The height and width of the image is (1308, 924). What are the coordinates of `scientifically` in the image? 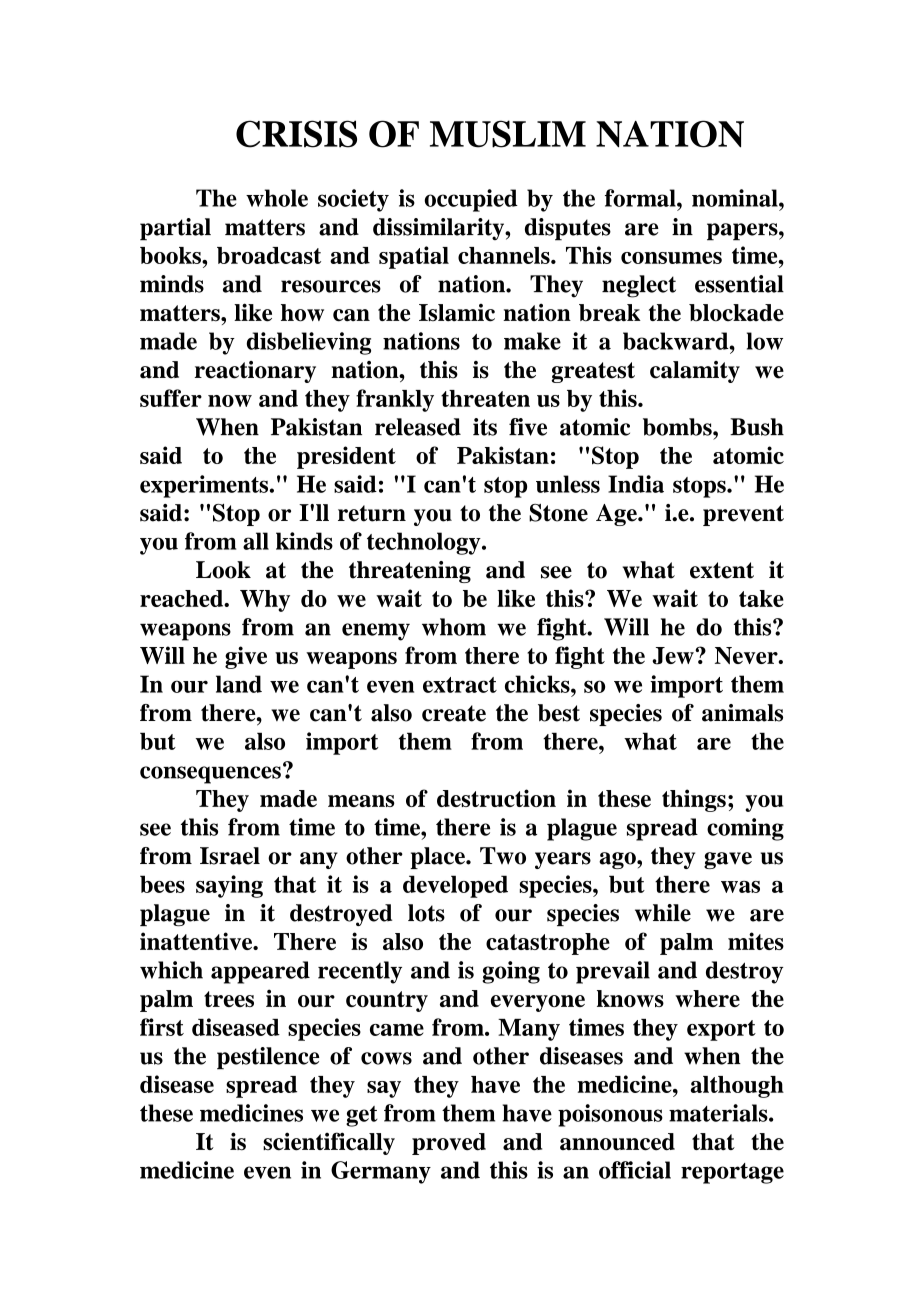 It's located at (329, 1143).
